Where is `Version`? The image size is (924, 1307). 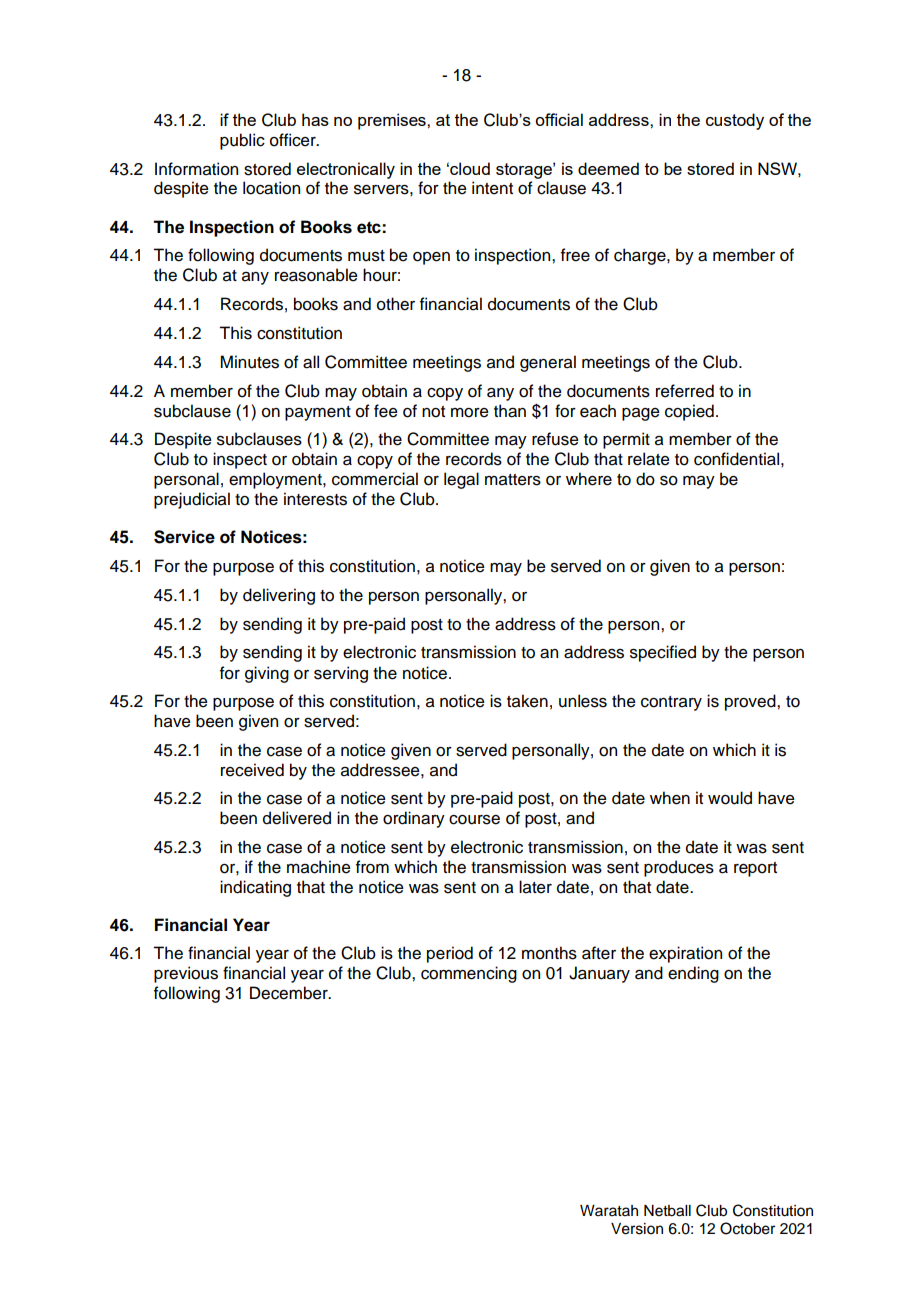
Version is located at coordinates (637, 1229).
